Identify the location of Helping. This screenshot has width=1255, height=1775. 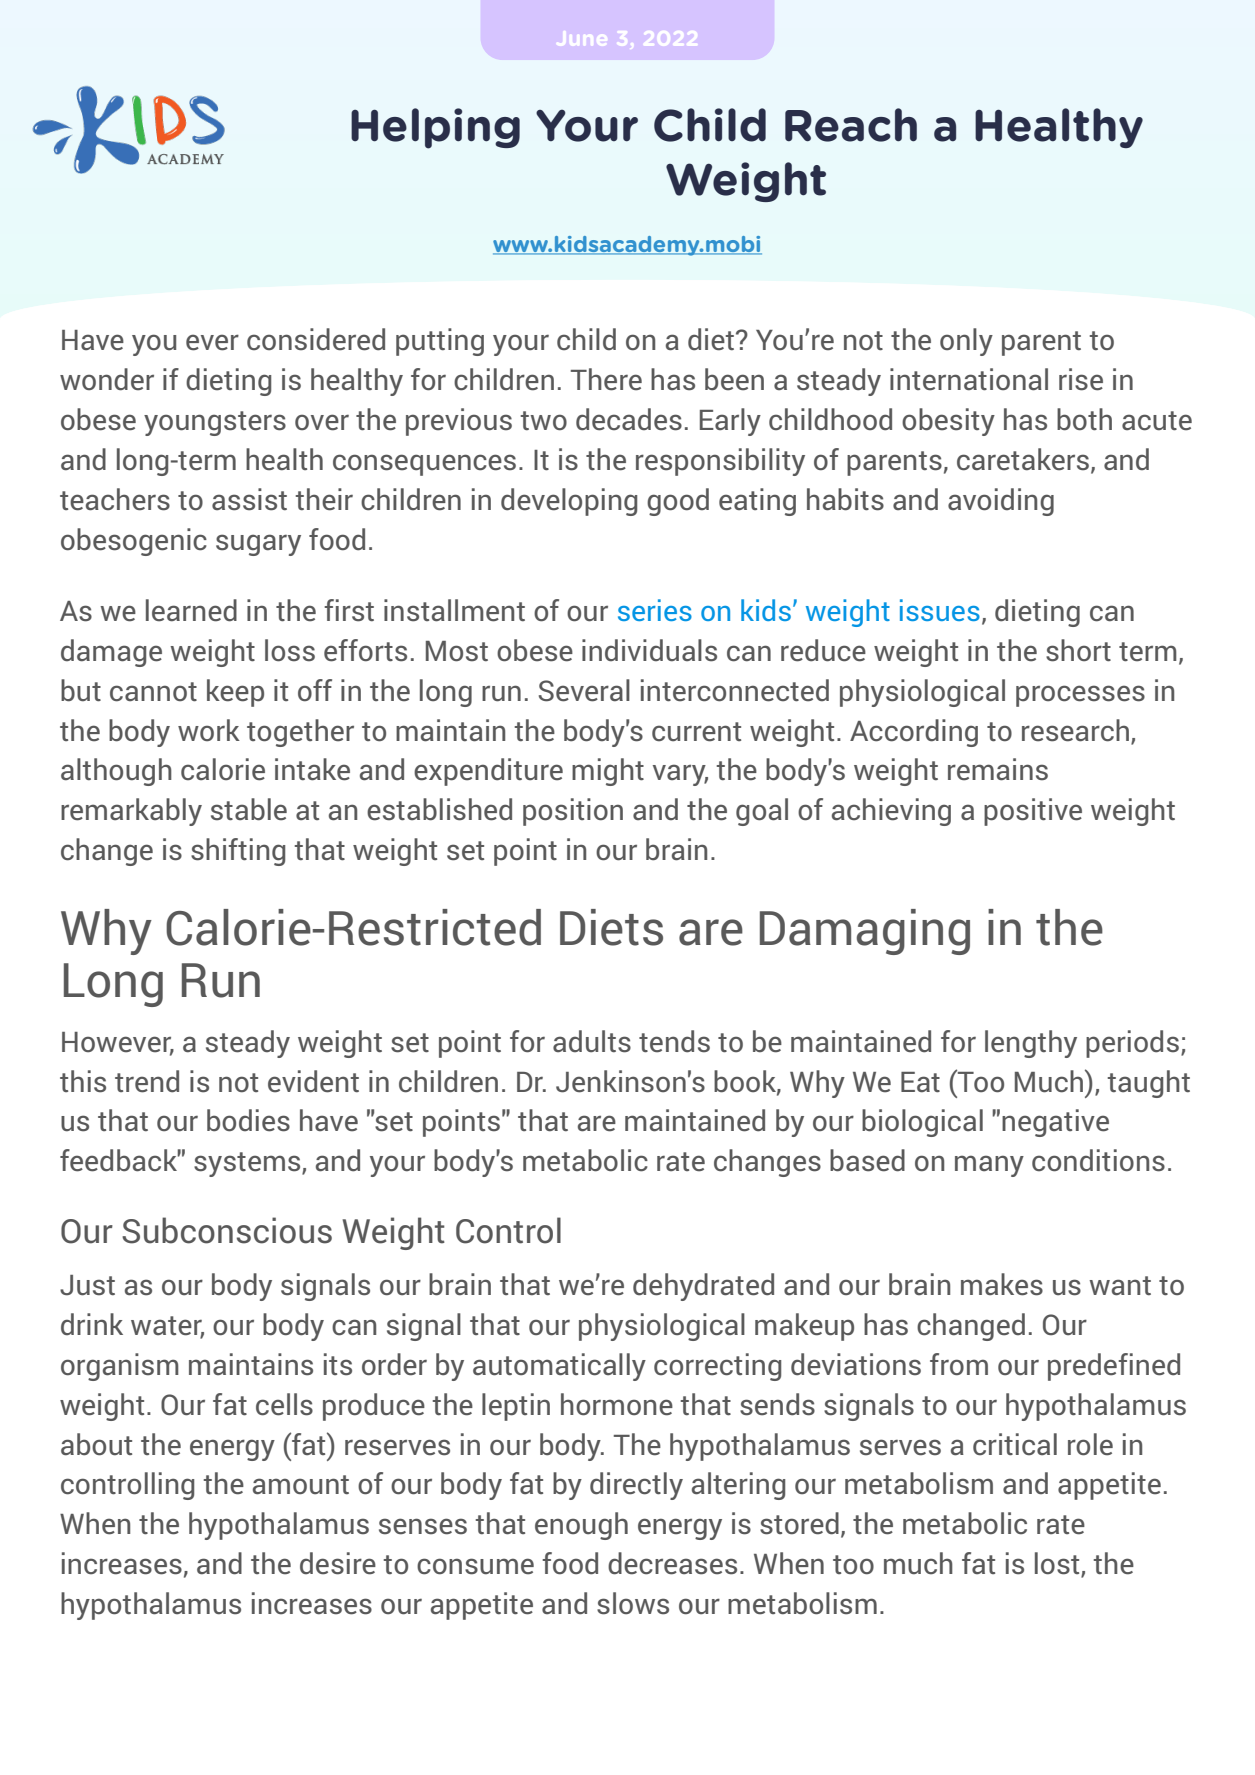
(435, 128).
